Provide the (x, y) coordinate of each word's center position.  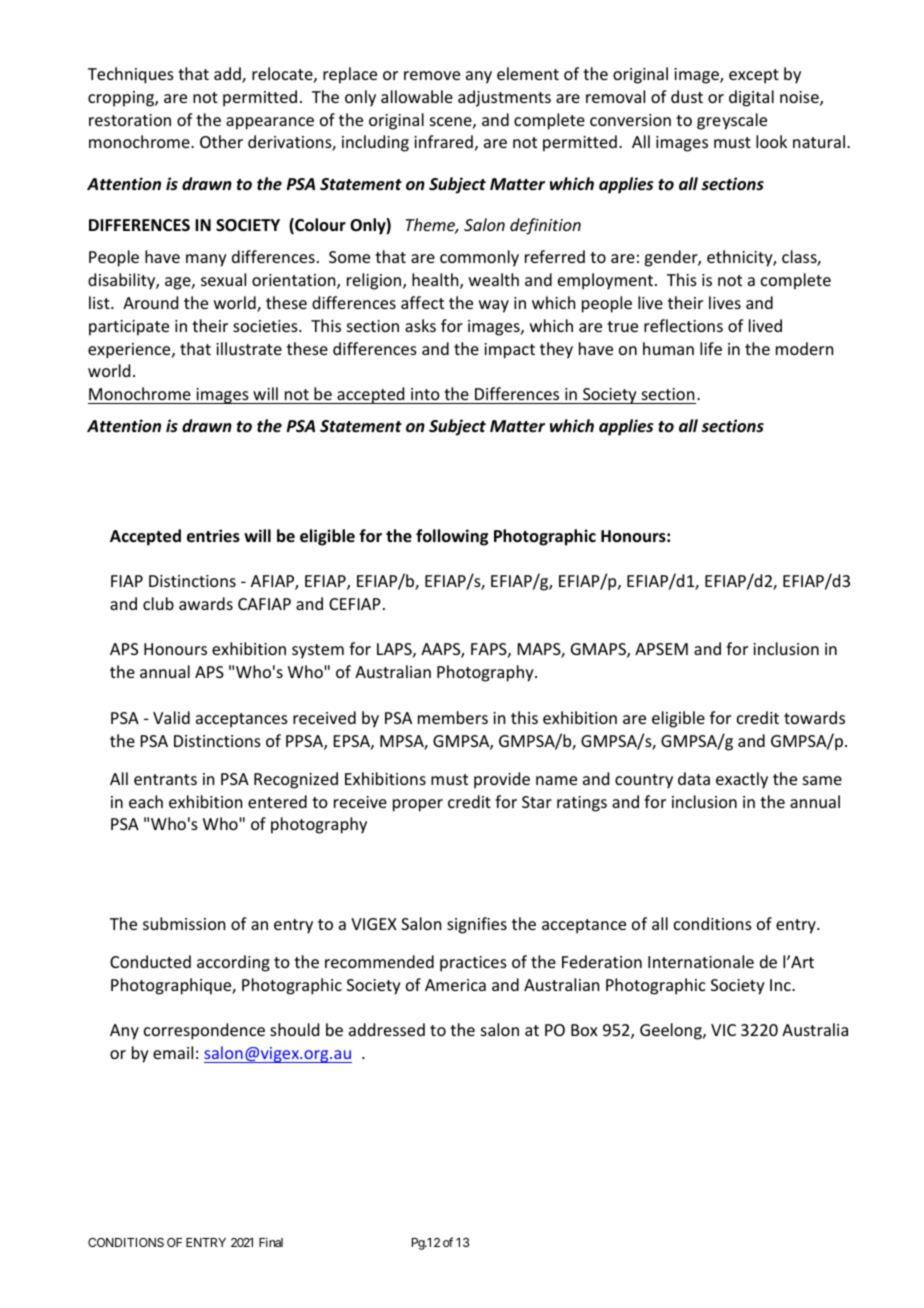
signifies (477, 925)
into (425, 394)
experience (130, 351)
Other (221, 141)
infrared (443, 141)
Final (271, 1242)
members (453, 717)
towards (814, 717)
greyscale (732, 121)
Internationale (701, 961)
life (711, 348)
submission (184, 923)
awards (206, 603)
